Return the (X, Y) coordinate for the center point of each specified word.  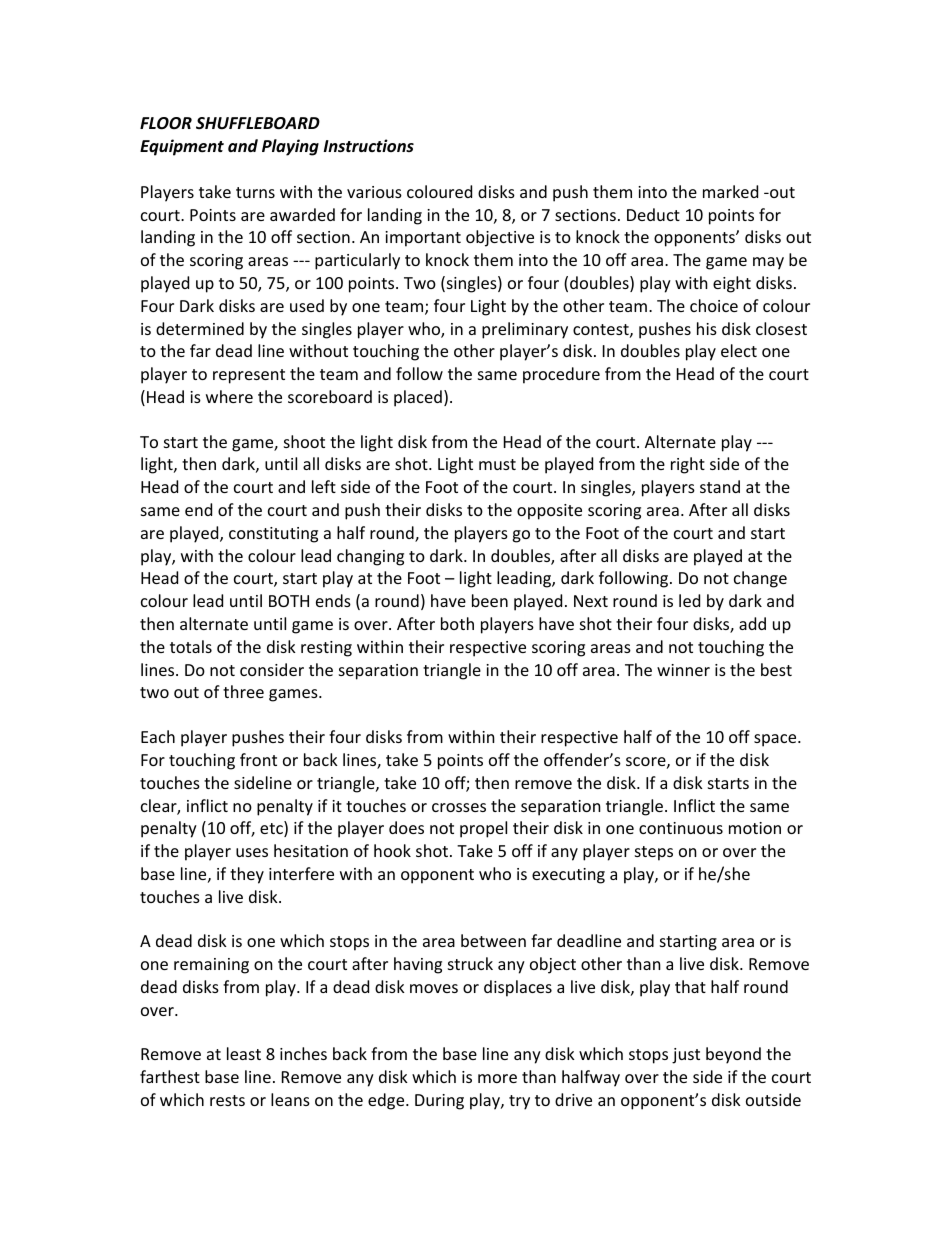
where (229, 396)
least (244, 1053)
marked (730, 191)
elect (739, 350)
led (689, 600)
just (686, 1056)
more (497, 1078)
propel (483, 829)
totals (191, 646)
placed (418, 398)
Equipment (182, 147)
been (490, 600)
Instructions (369, 146)
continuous (681, 828)
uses (252, 852)
